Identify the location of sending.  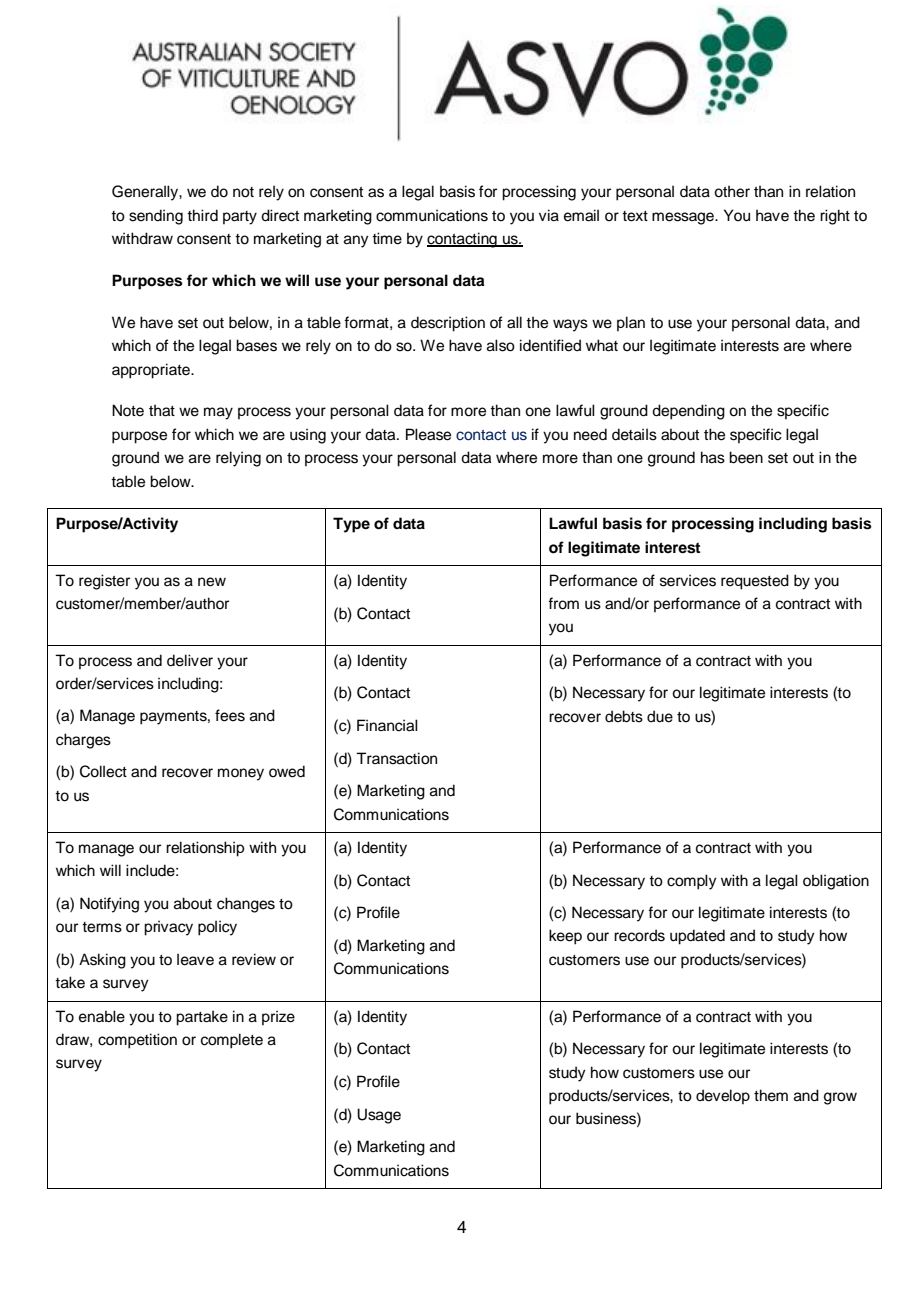
(156, 217).
